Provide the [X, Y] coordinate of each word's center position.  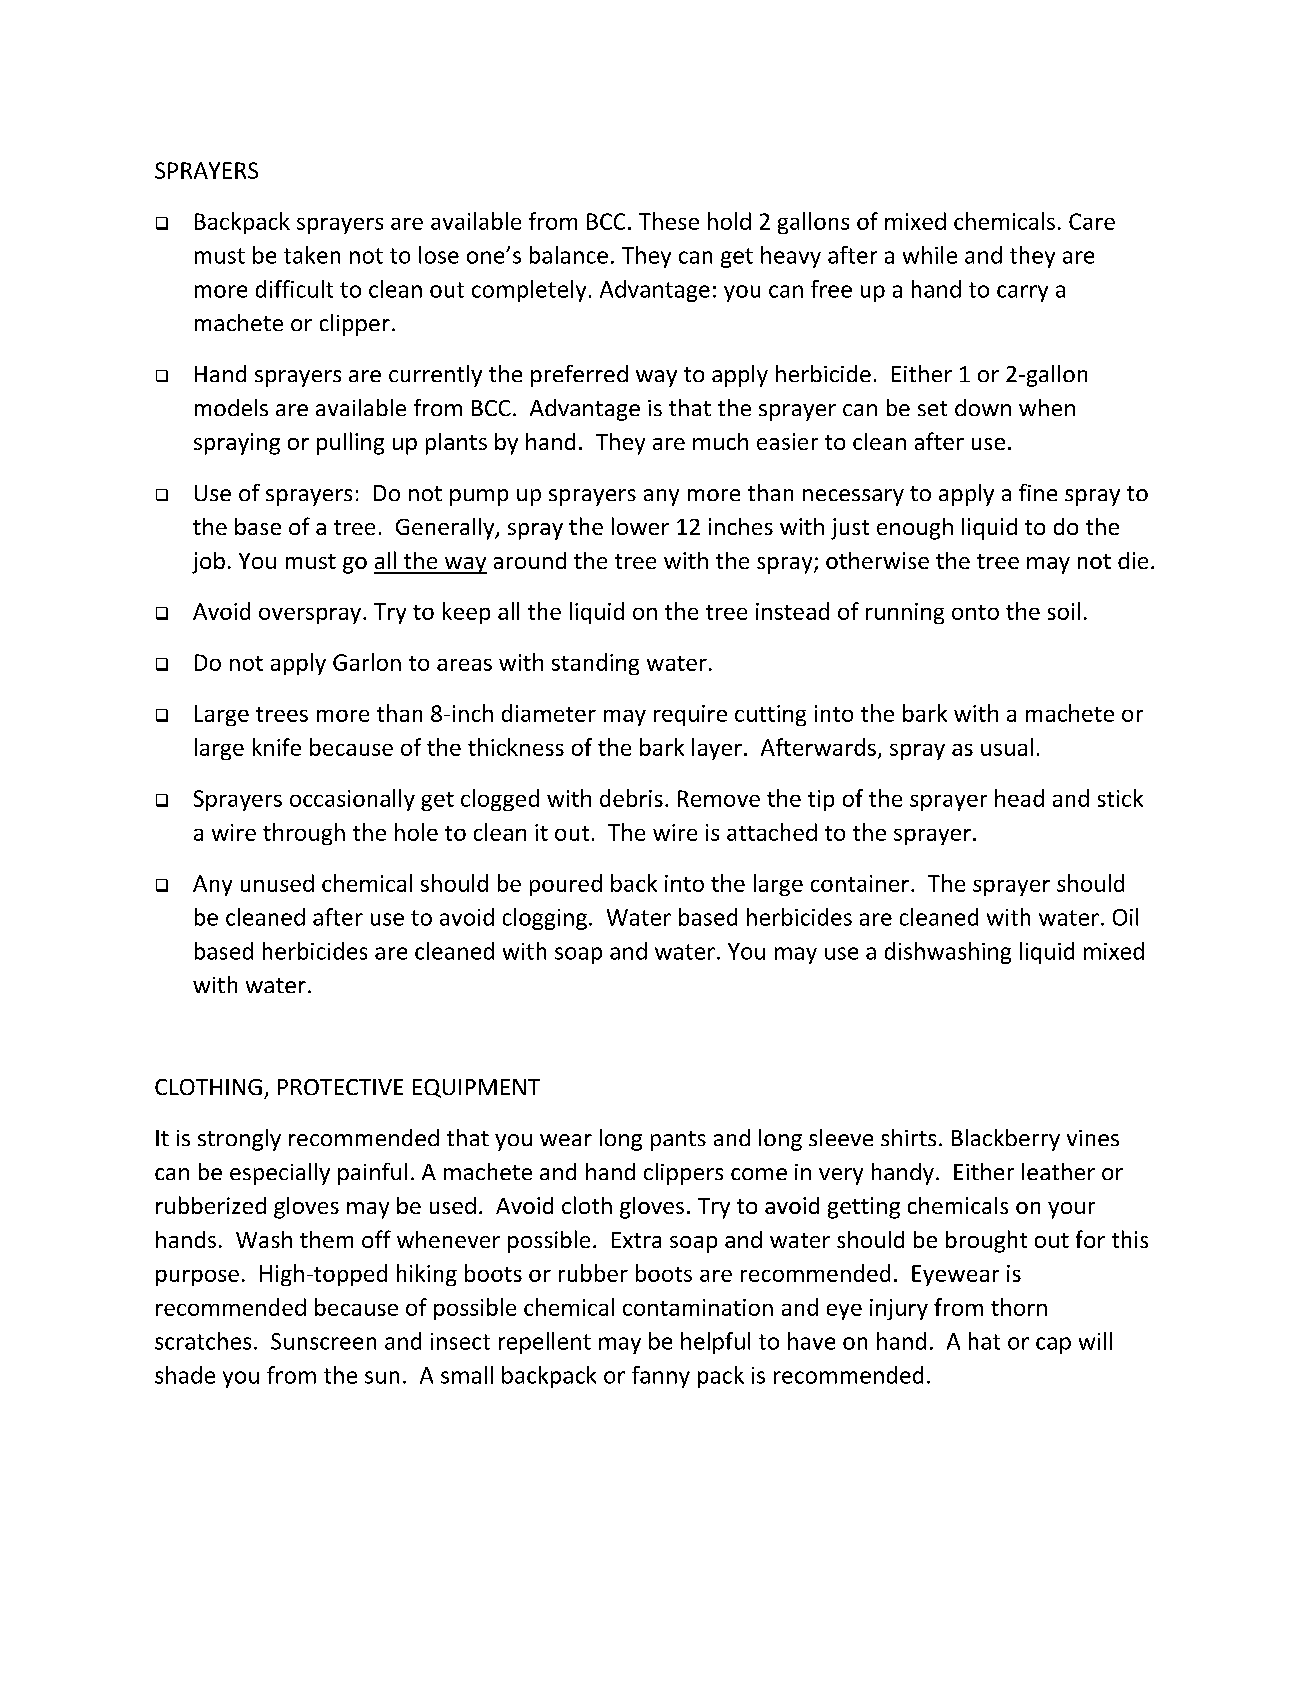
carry [1022, 293]
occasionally [352, 800]
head [1019, 798]
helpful [715, 1343]
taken [312, 255]
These [669, 221]
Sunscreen [323, 1341]
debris [631, 798]
